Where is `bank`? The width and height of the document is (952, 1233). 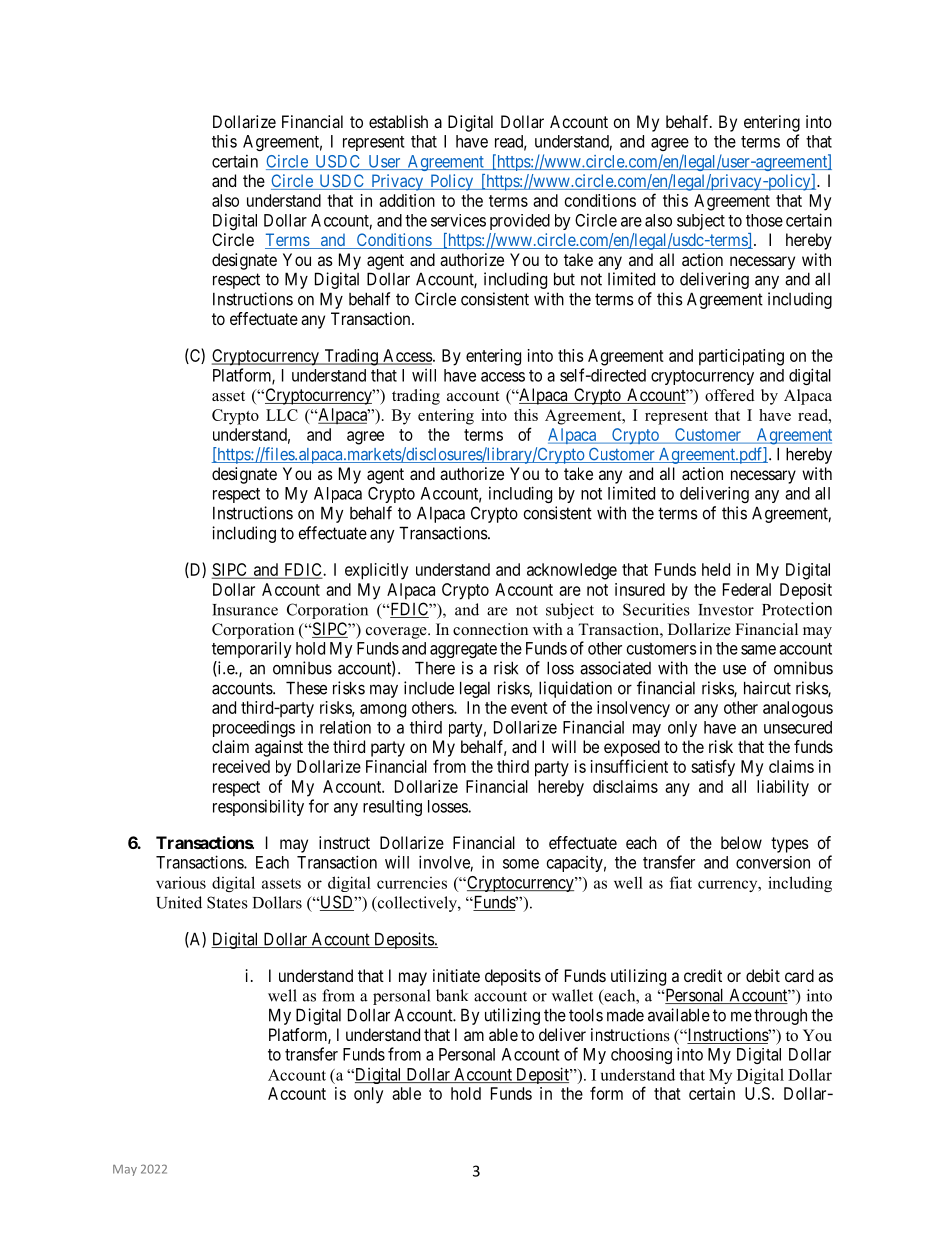
bank is located at coordinates (452, 995).
